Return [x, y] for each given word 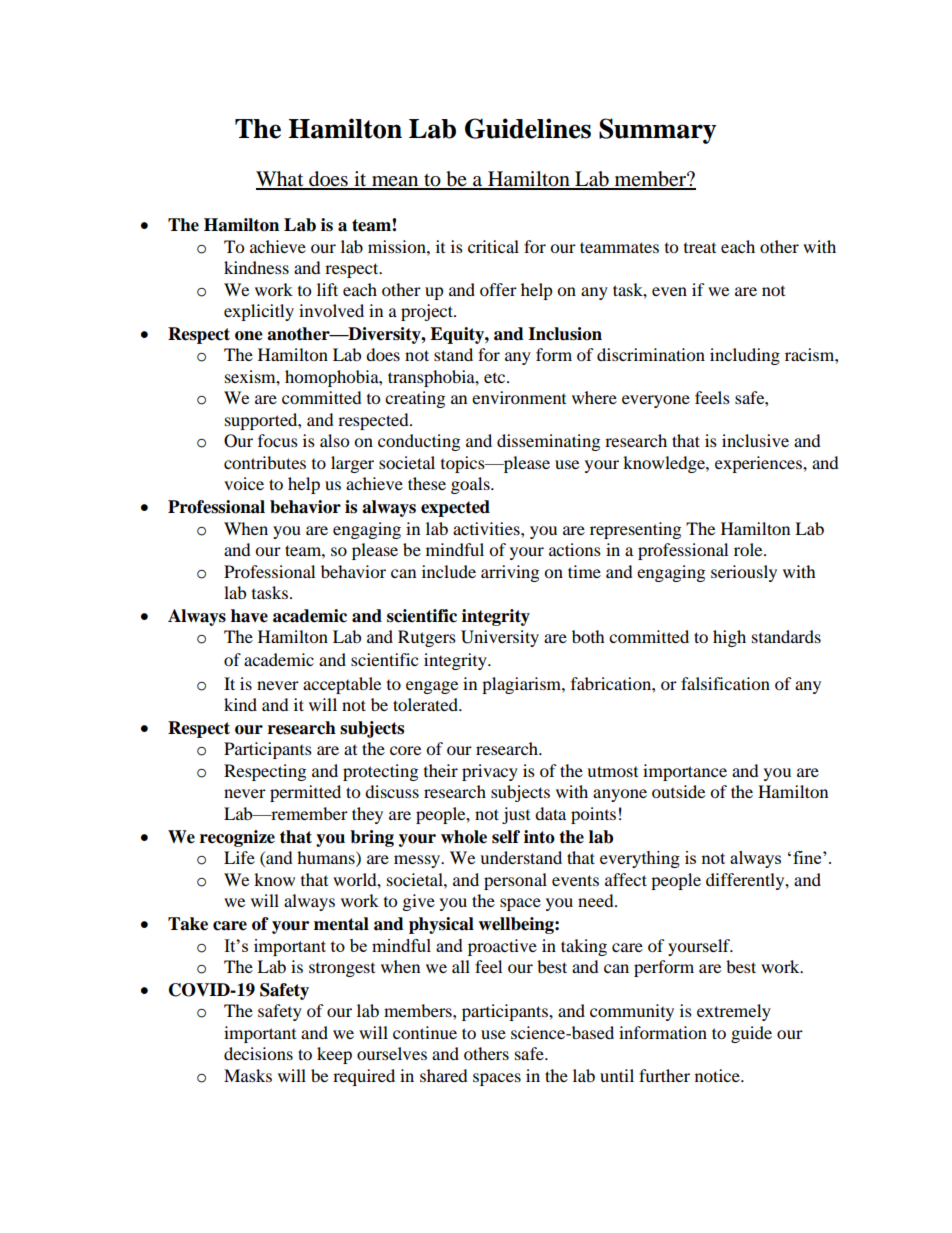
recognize [237, 838]
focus [278, 440]
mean [395, 182]
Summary [658, 131]
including [745, 356]
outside [678, 791]
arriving [510, 573]
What [281, 180]
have [249, 616]
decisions [258, 1053]
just [516, 815]
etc [496, 378]
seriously [744, 573]
